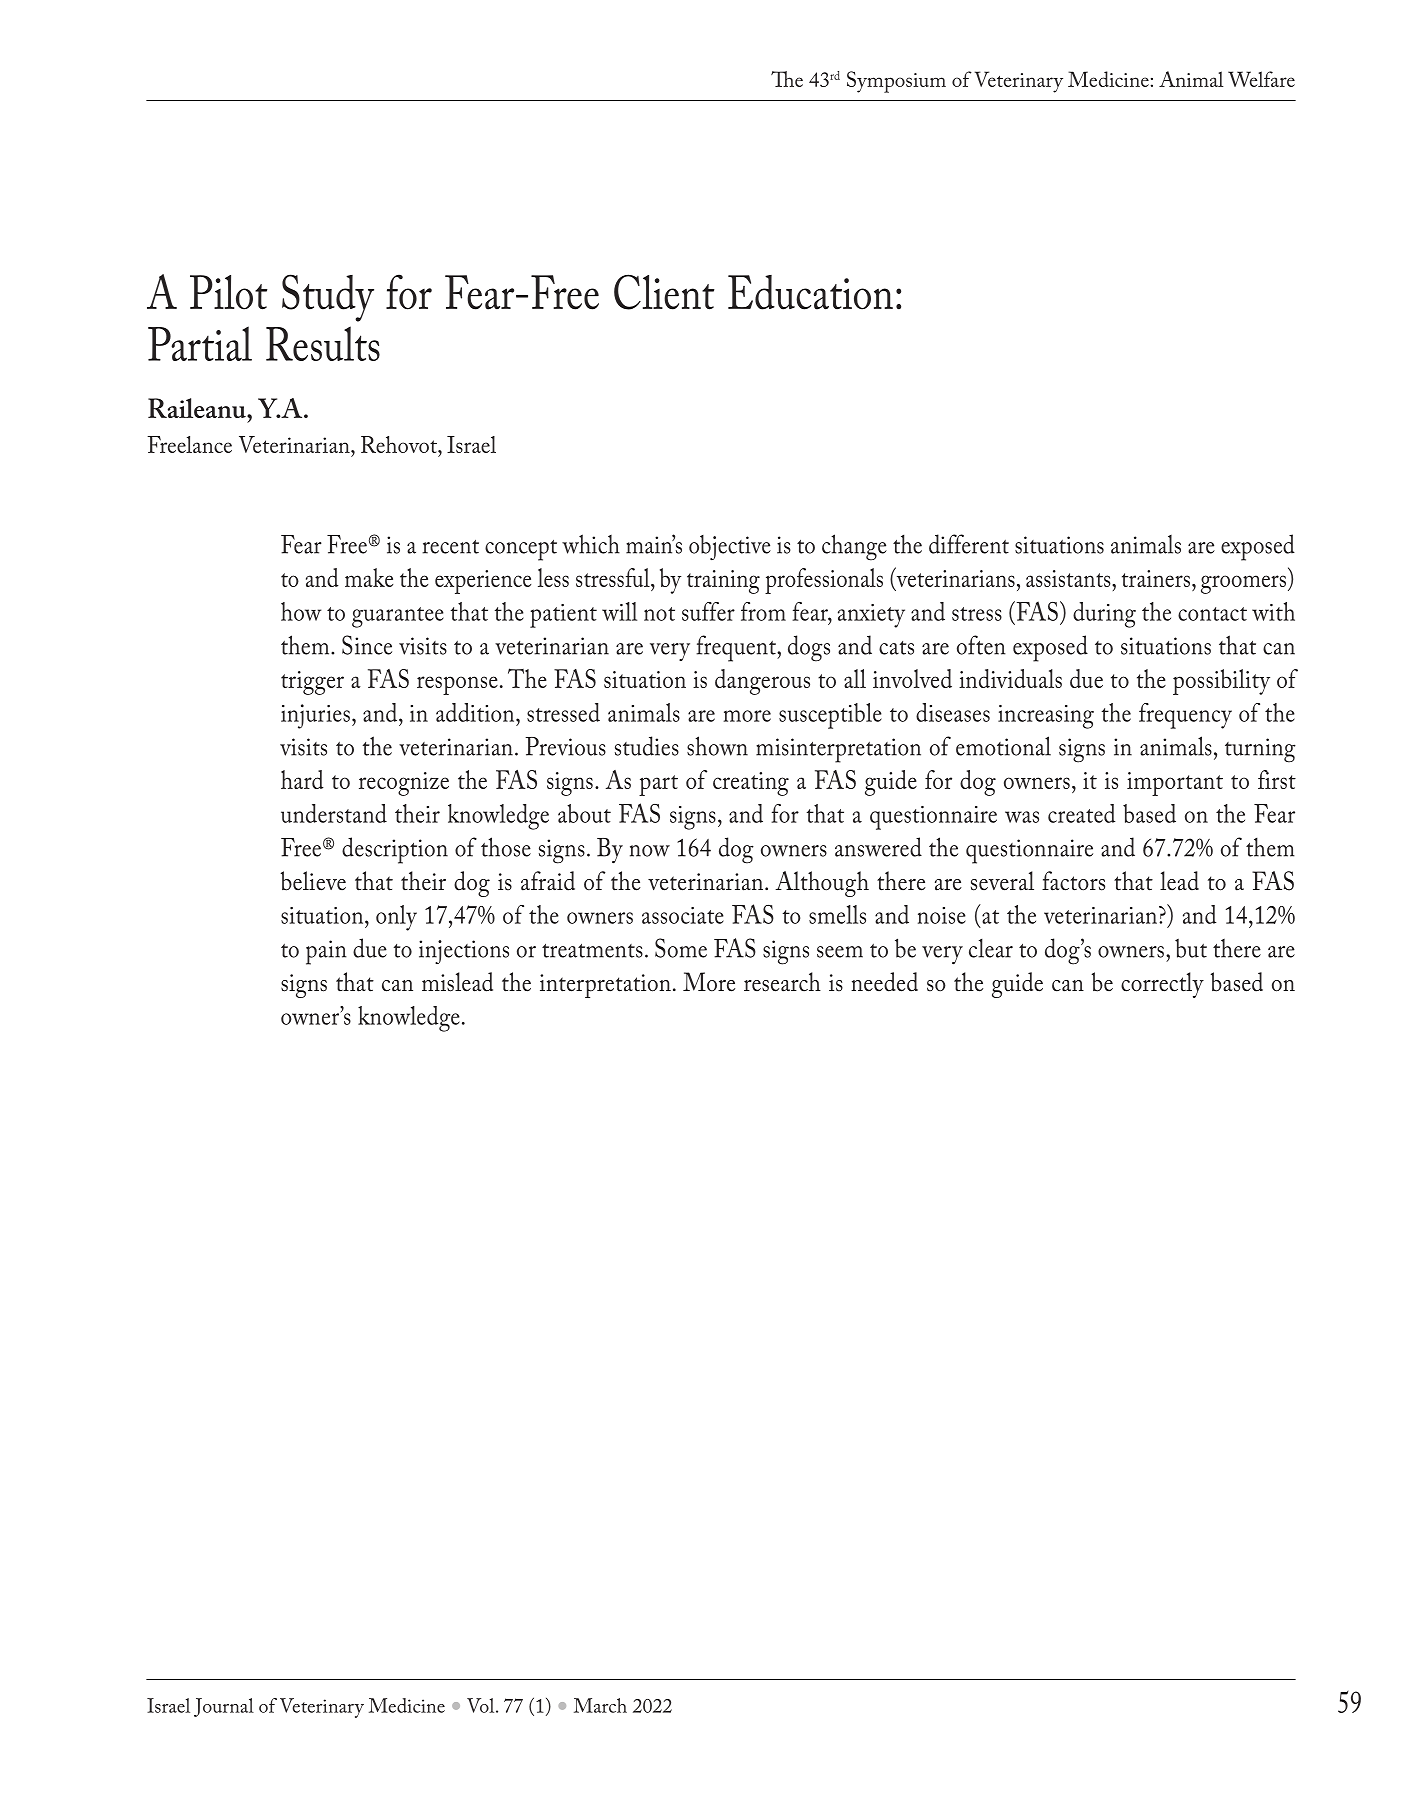 This screenshot has width=1402, height=1802. What do you see at coordinates (224, 1707) in the screenshot?
I see `Journal` at bounding box center [224, 1707].
